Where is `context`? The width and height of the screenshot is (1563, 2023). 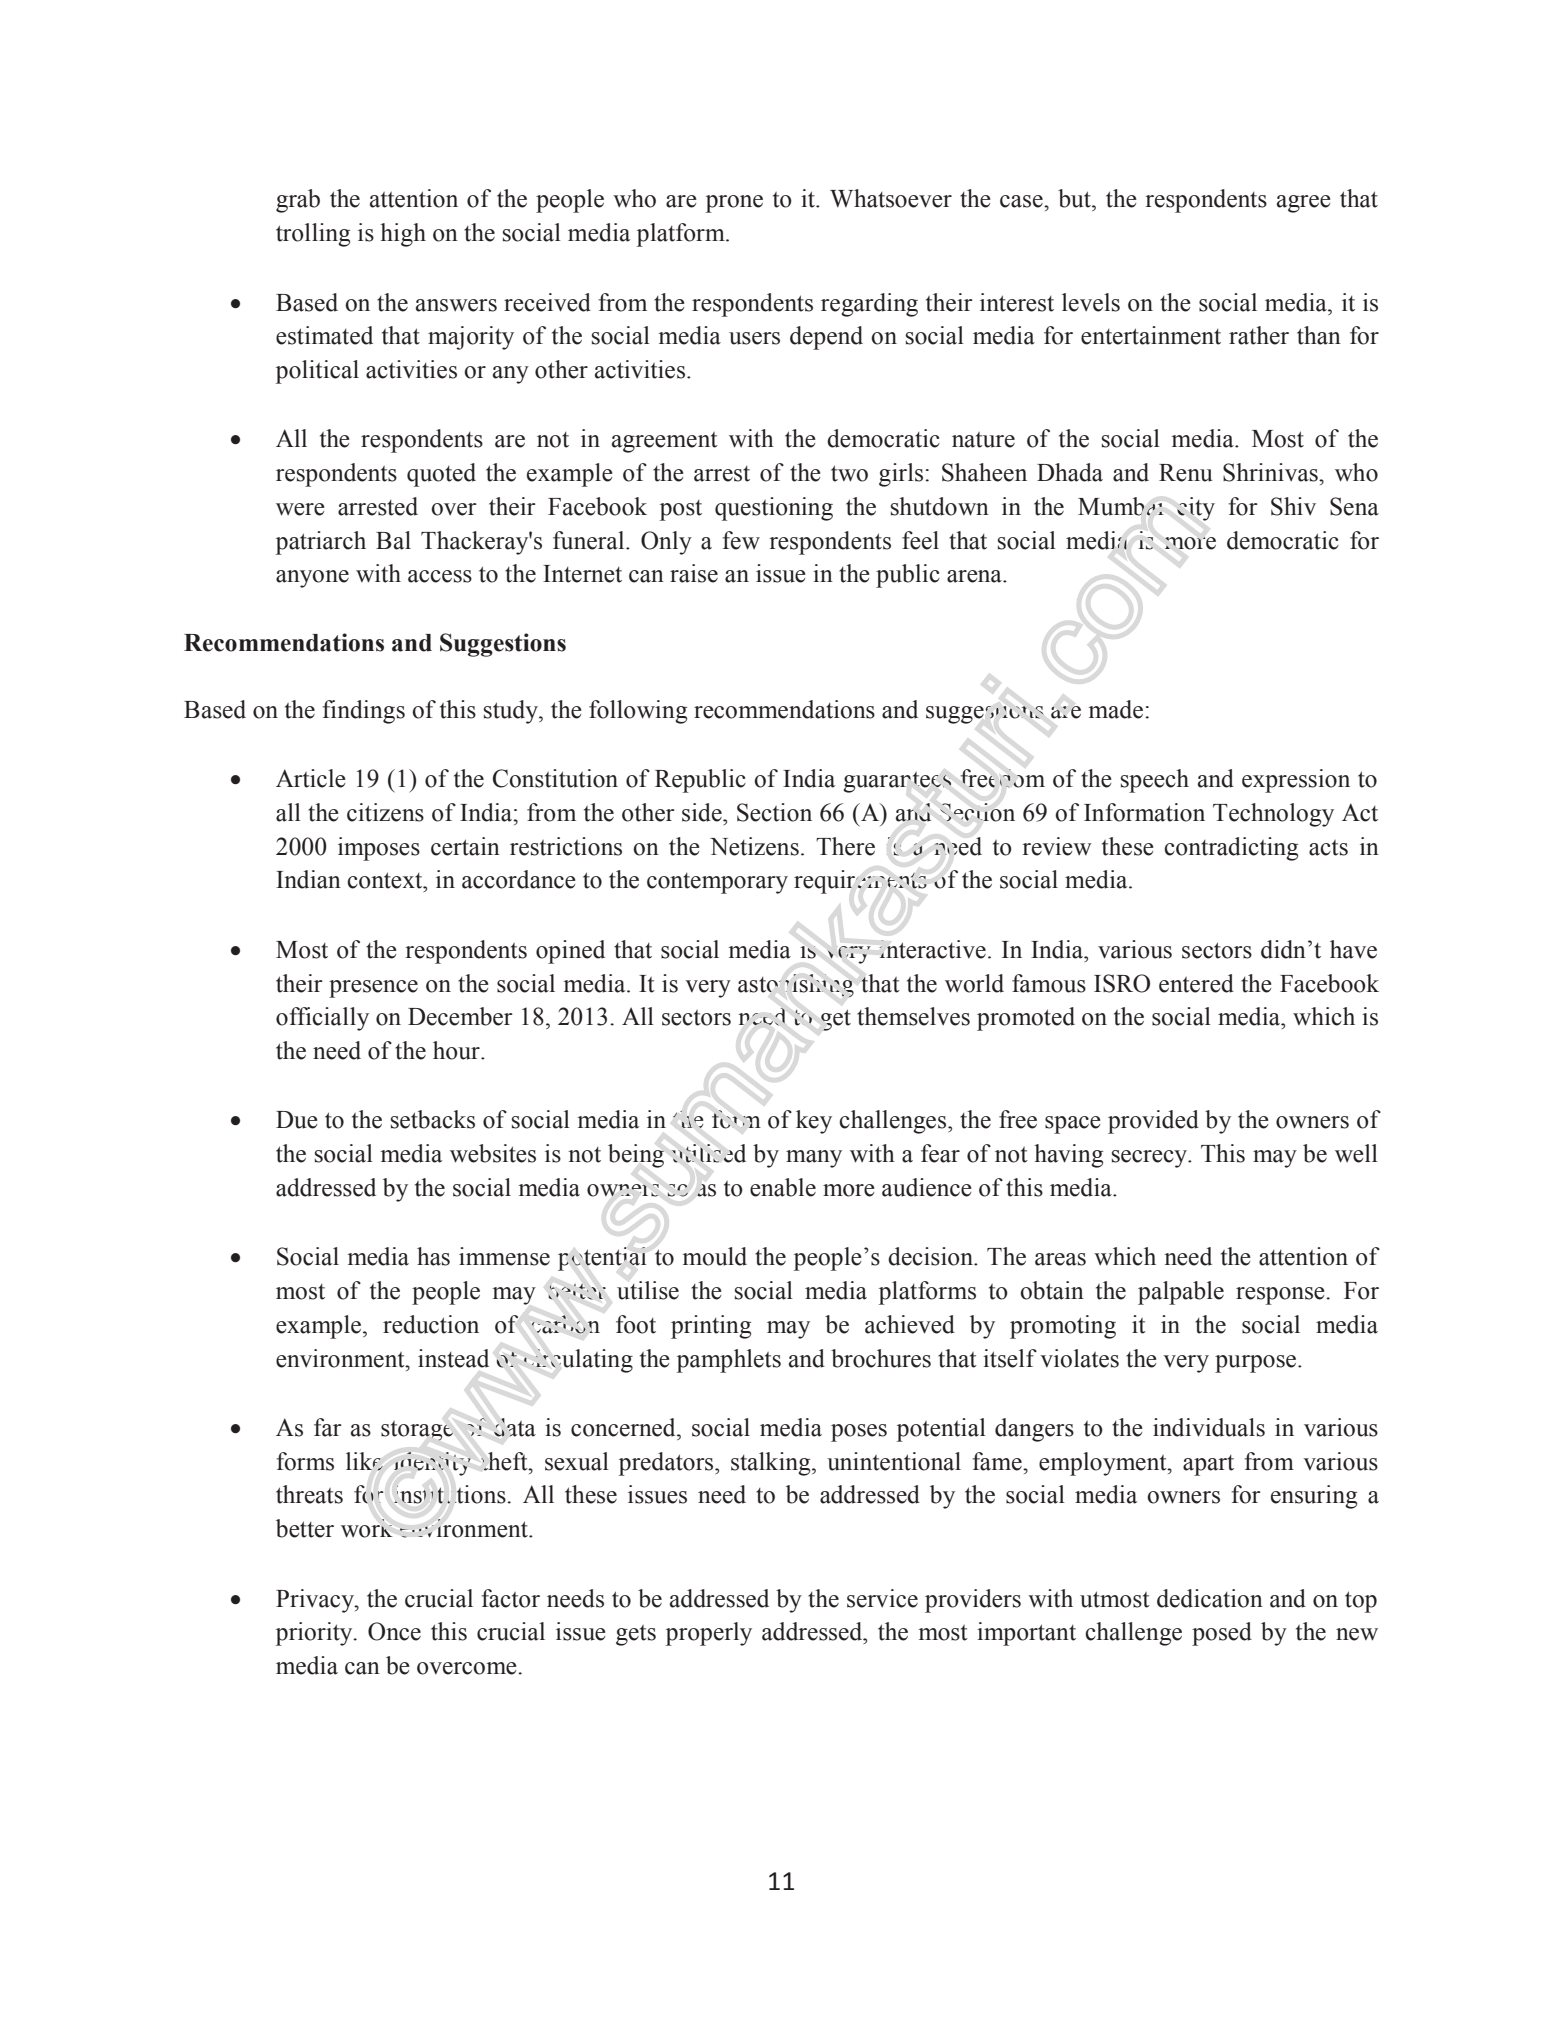 context is located at coordinates (386, 880).
